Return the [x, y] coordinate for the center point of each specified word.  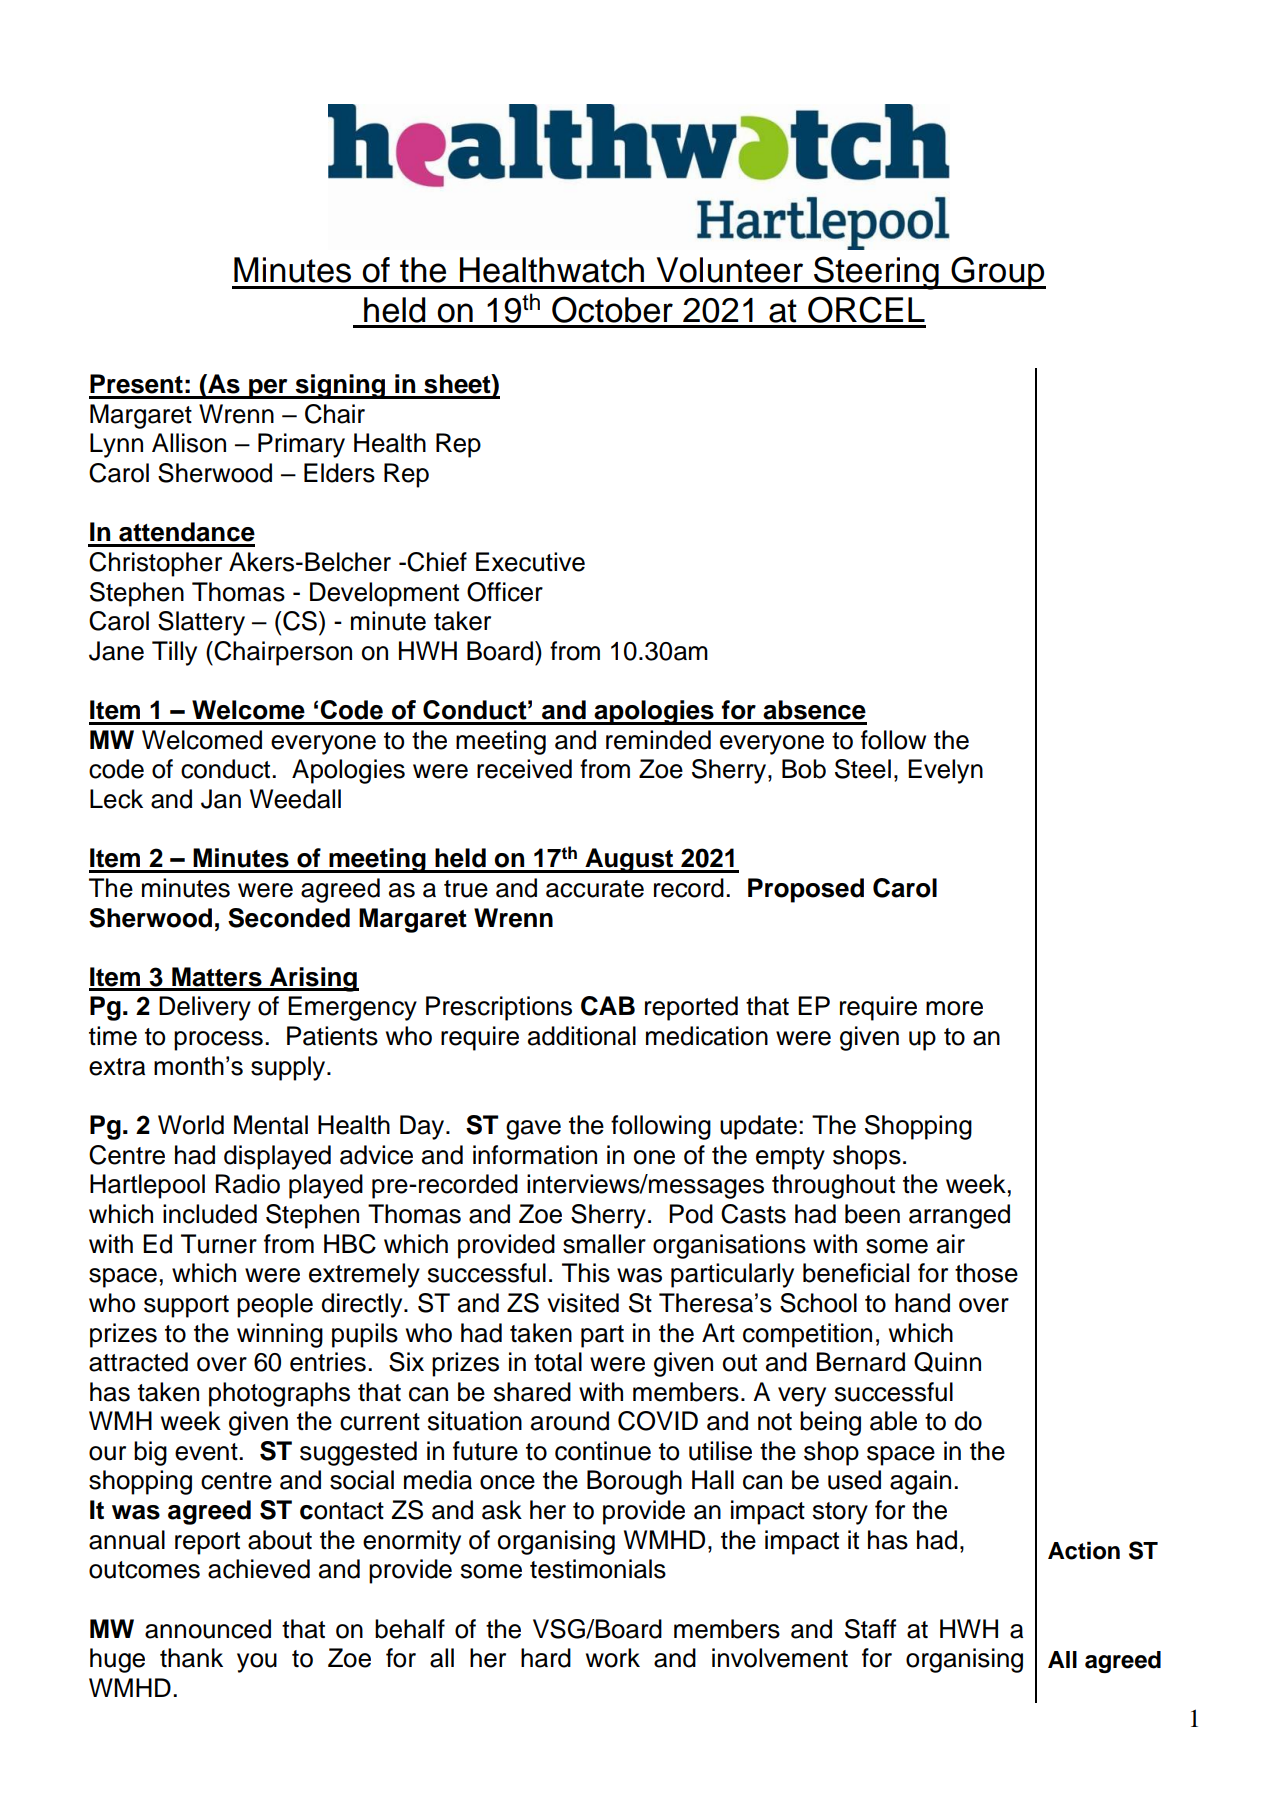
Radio [248, 1184]
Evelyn [945, 771]
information [535, 1155]
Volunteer [730, 270]
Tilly [174, 653]
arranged [959, 1216]
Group [997, 272]
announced [208, 1629]
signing [340, 386]
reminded [658, 740]
